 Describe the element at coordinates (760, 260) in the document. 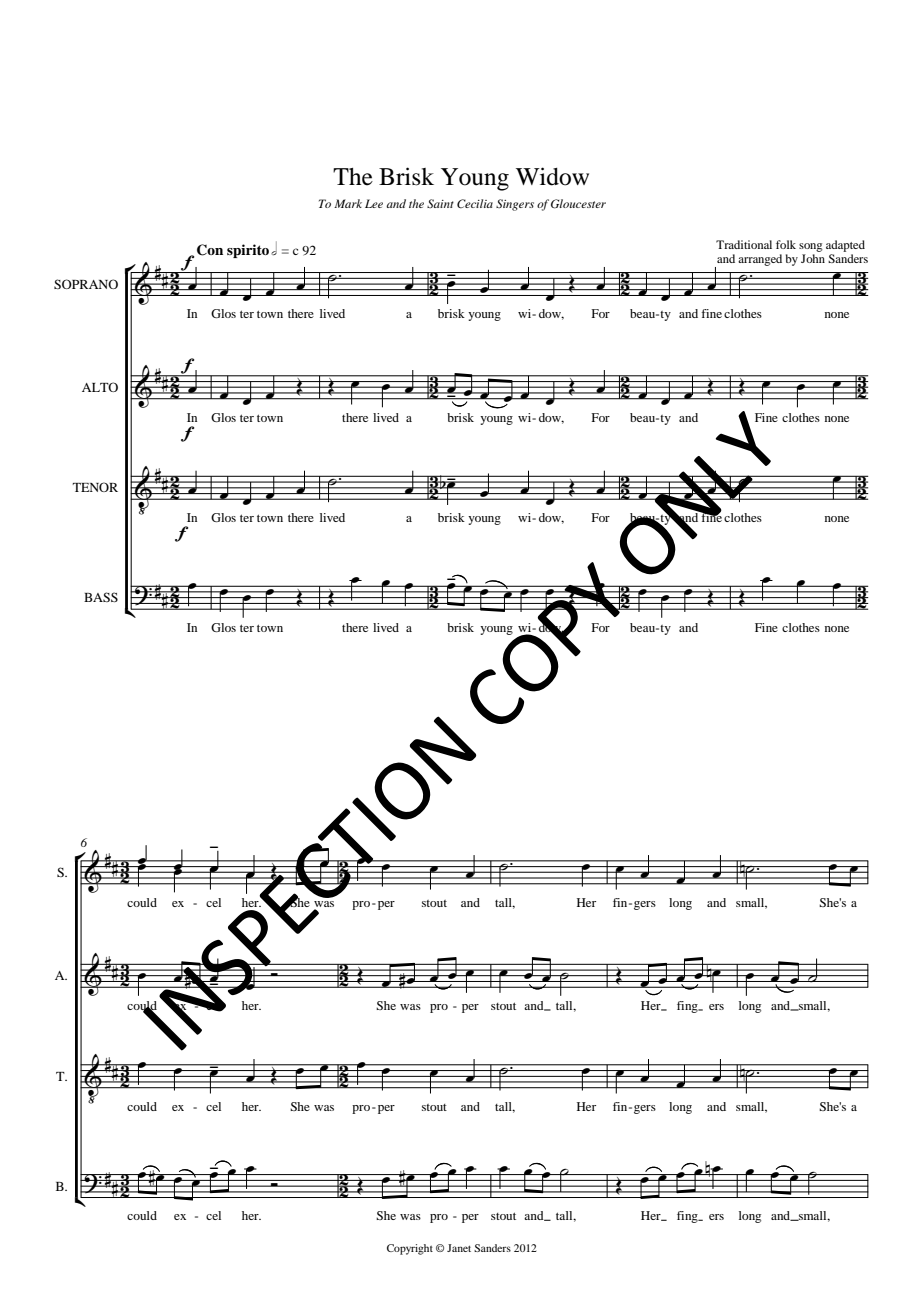

I see `arranged` at that location.
